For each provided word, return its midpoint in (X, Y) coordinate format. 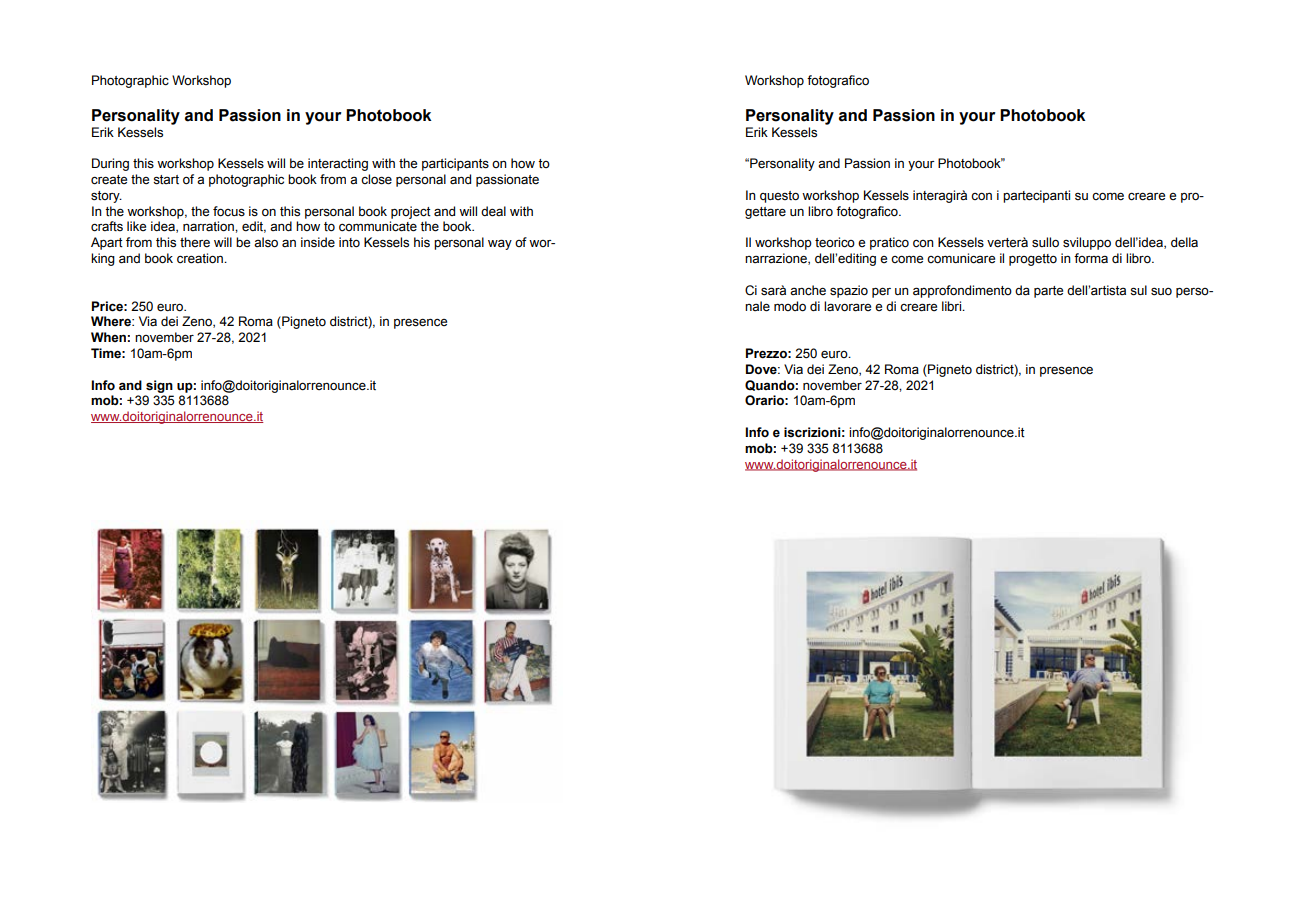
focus (229, 211)
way (500, 244)
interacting (338, 164)
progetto (1033, 260)
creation (201, 258)
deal (493, 211)
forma (1091, 258)
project (411, 212)
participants (455, 164)
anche (808, 290)
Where (112, 321)
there (195, 242)
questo (779, 197)
